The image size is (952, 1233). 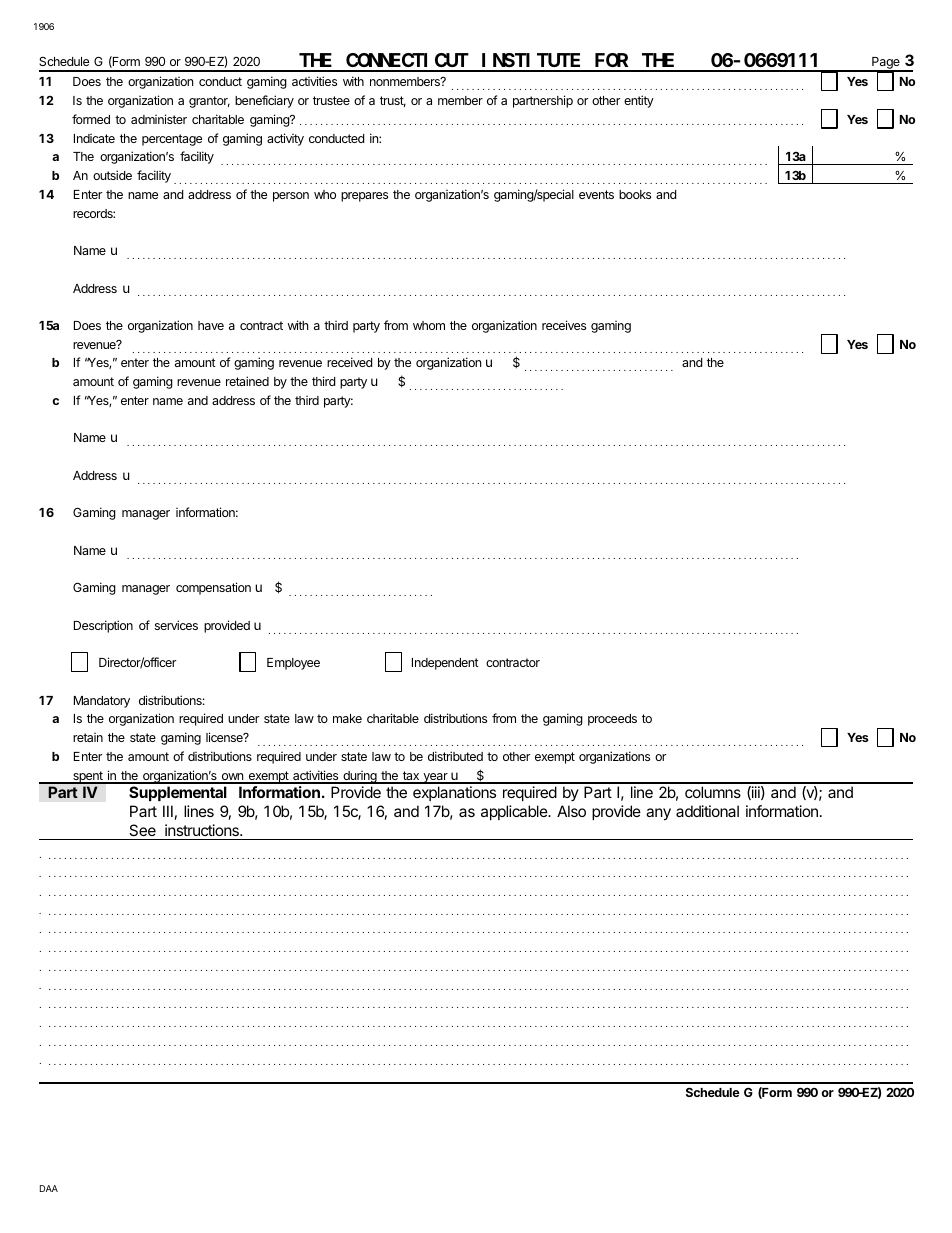 What do you see at coordinates (515, 812) in the screenshot?
I see `applicable` at bounding box center [515, 812].
